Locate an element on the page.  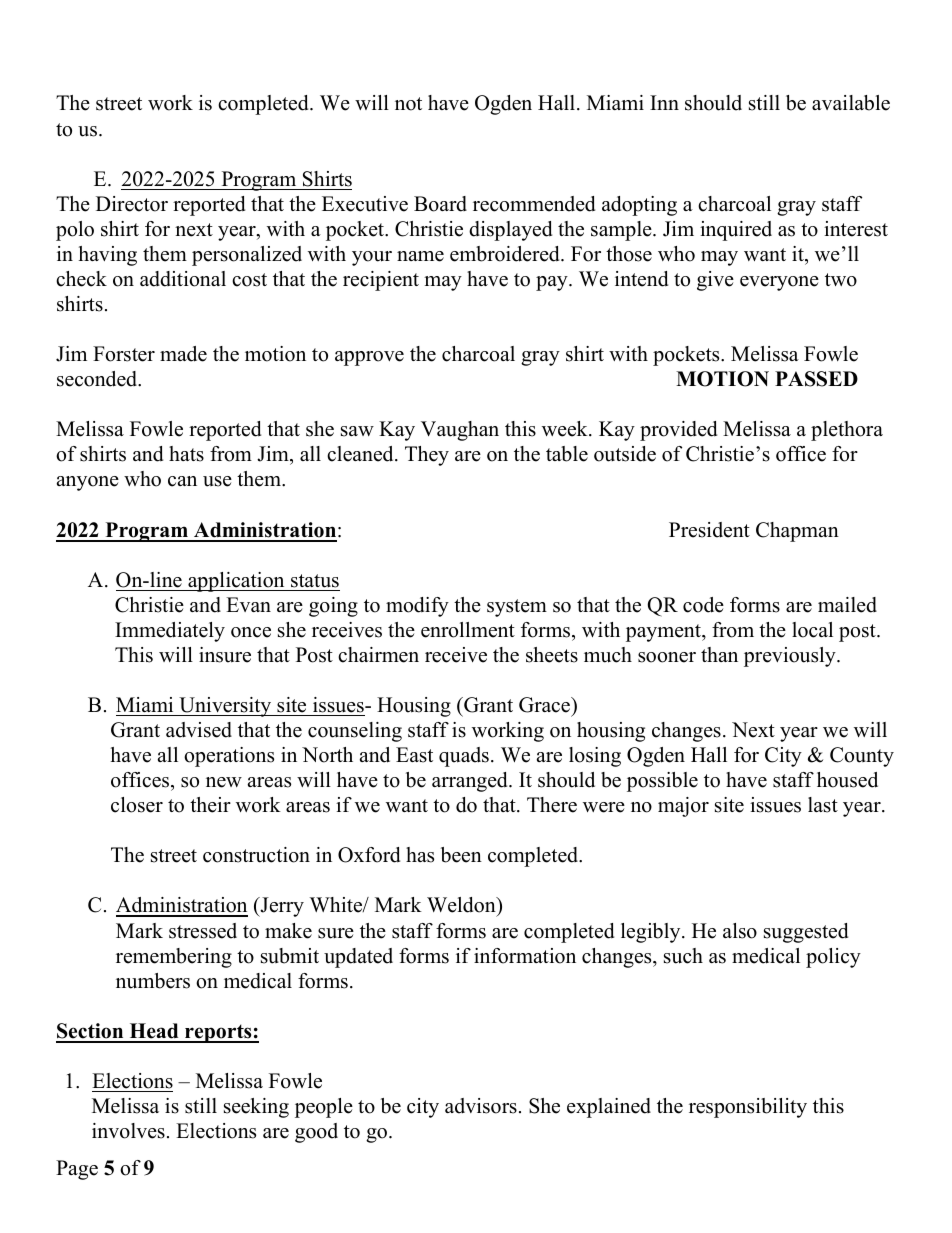
Immediately is located at coordinates (170, 632).
